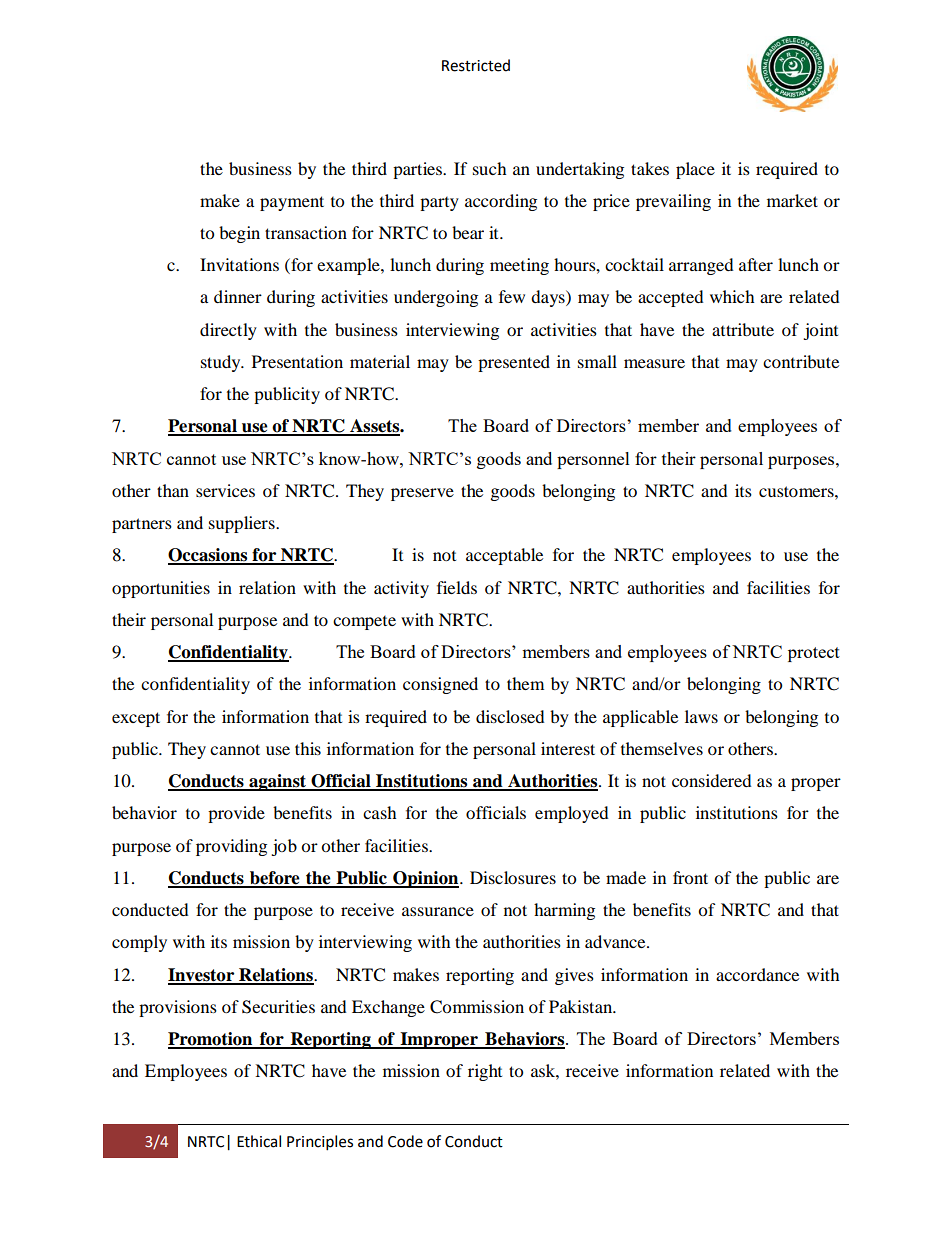 The image size is (952, 1233). I want to click on place, so click(695, 170).
